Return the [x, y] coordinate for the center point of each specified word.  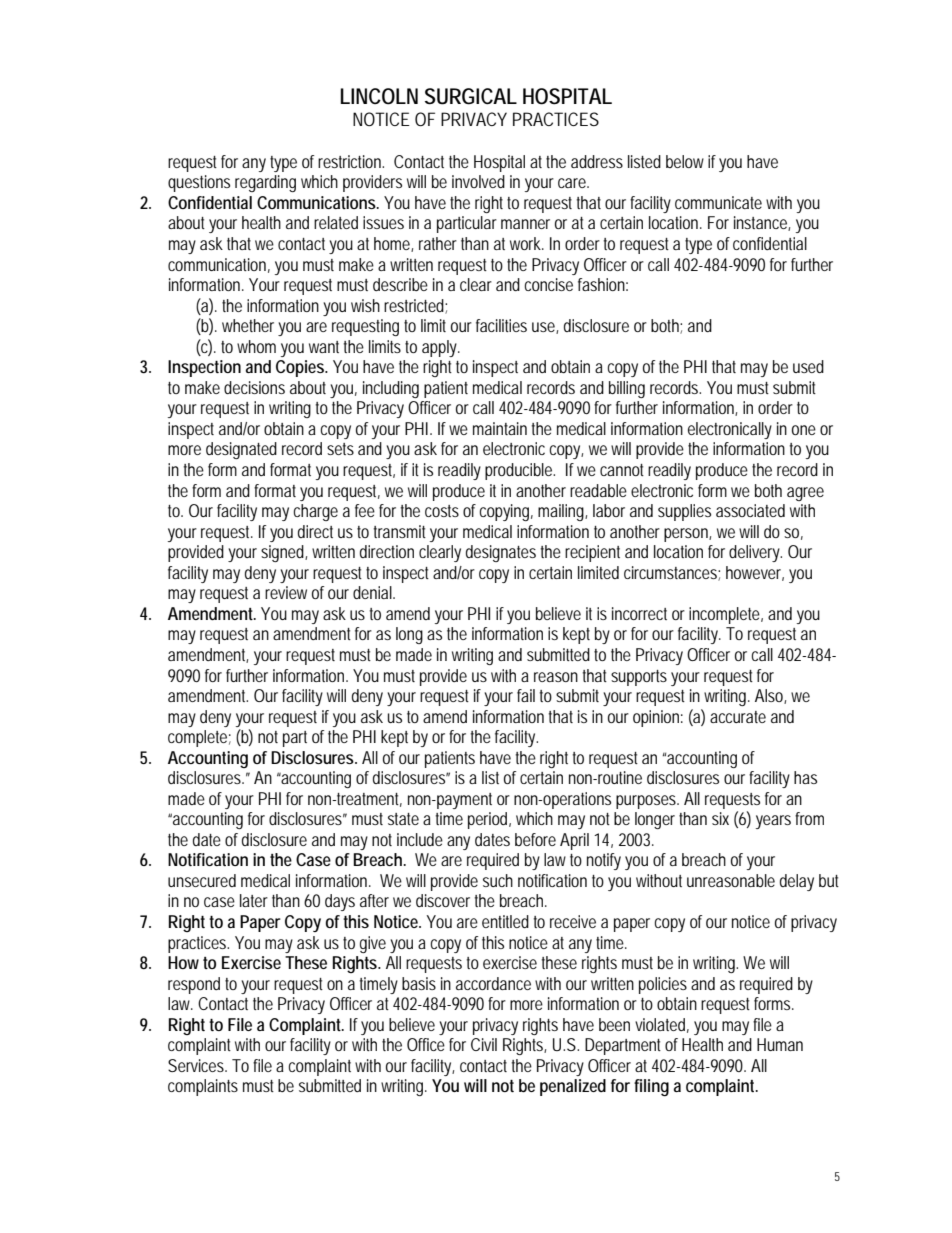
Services [197, 1065]
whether [248, 325]
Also [770, 696]
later [254, 900]
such [498, 880]
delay [797, 882]
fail [526, 695]
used [808, 366]
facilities [501, 325]
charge [315, 512]
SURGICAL [471, 96]
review [286, 592]
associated [750, 510]
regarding [265, 183]
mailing [562, 512]
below [685, 161]
